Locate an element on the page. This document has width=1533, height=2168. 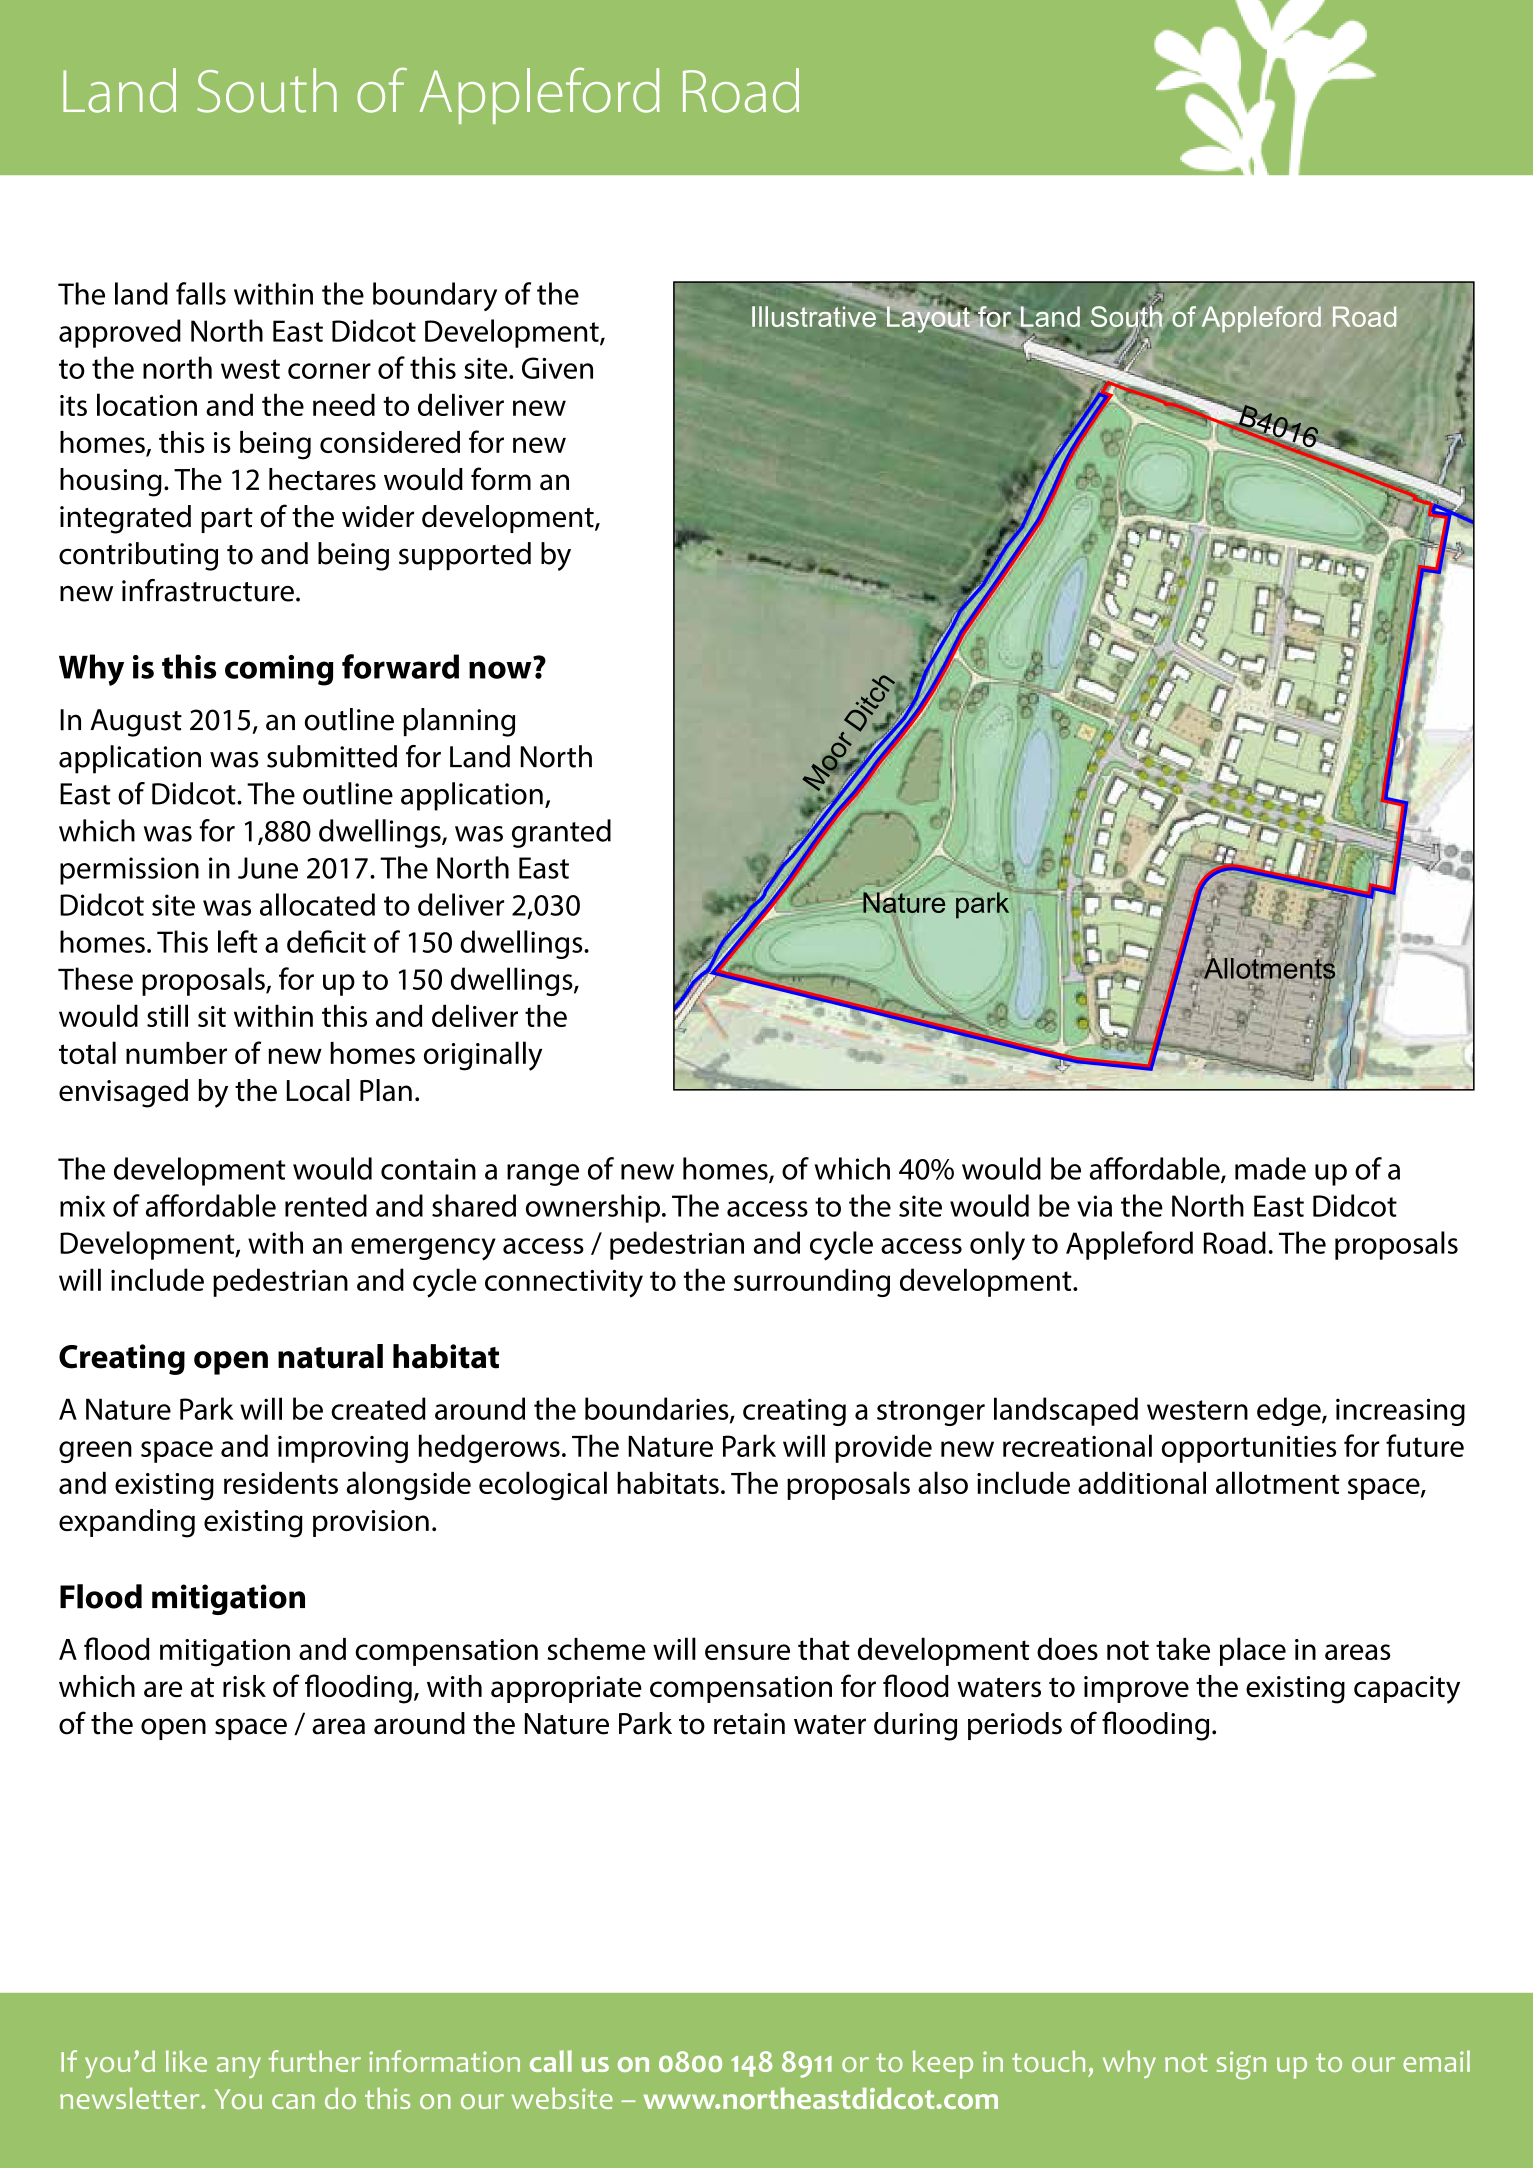
granted is located at coordinates (561, 833).
